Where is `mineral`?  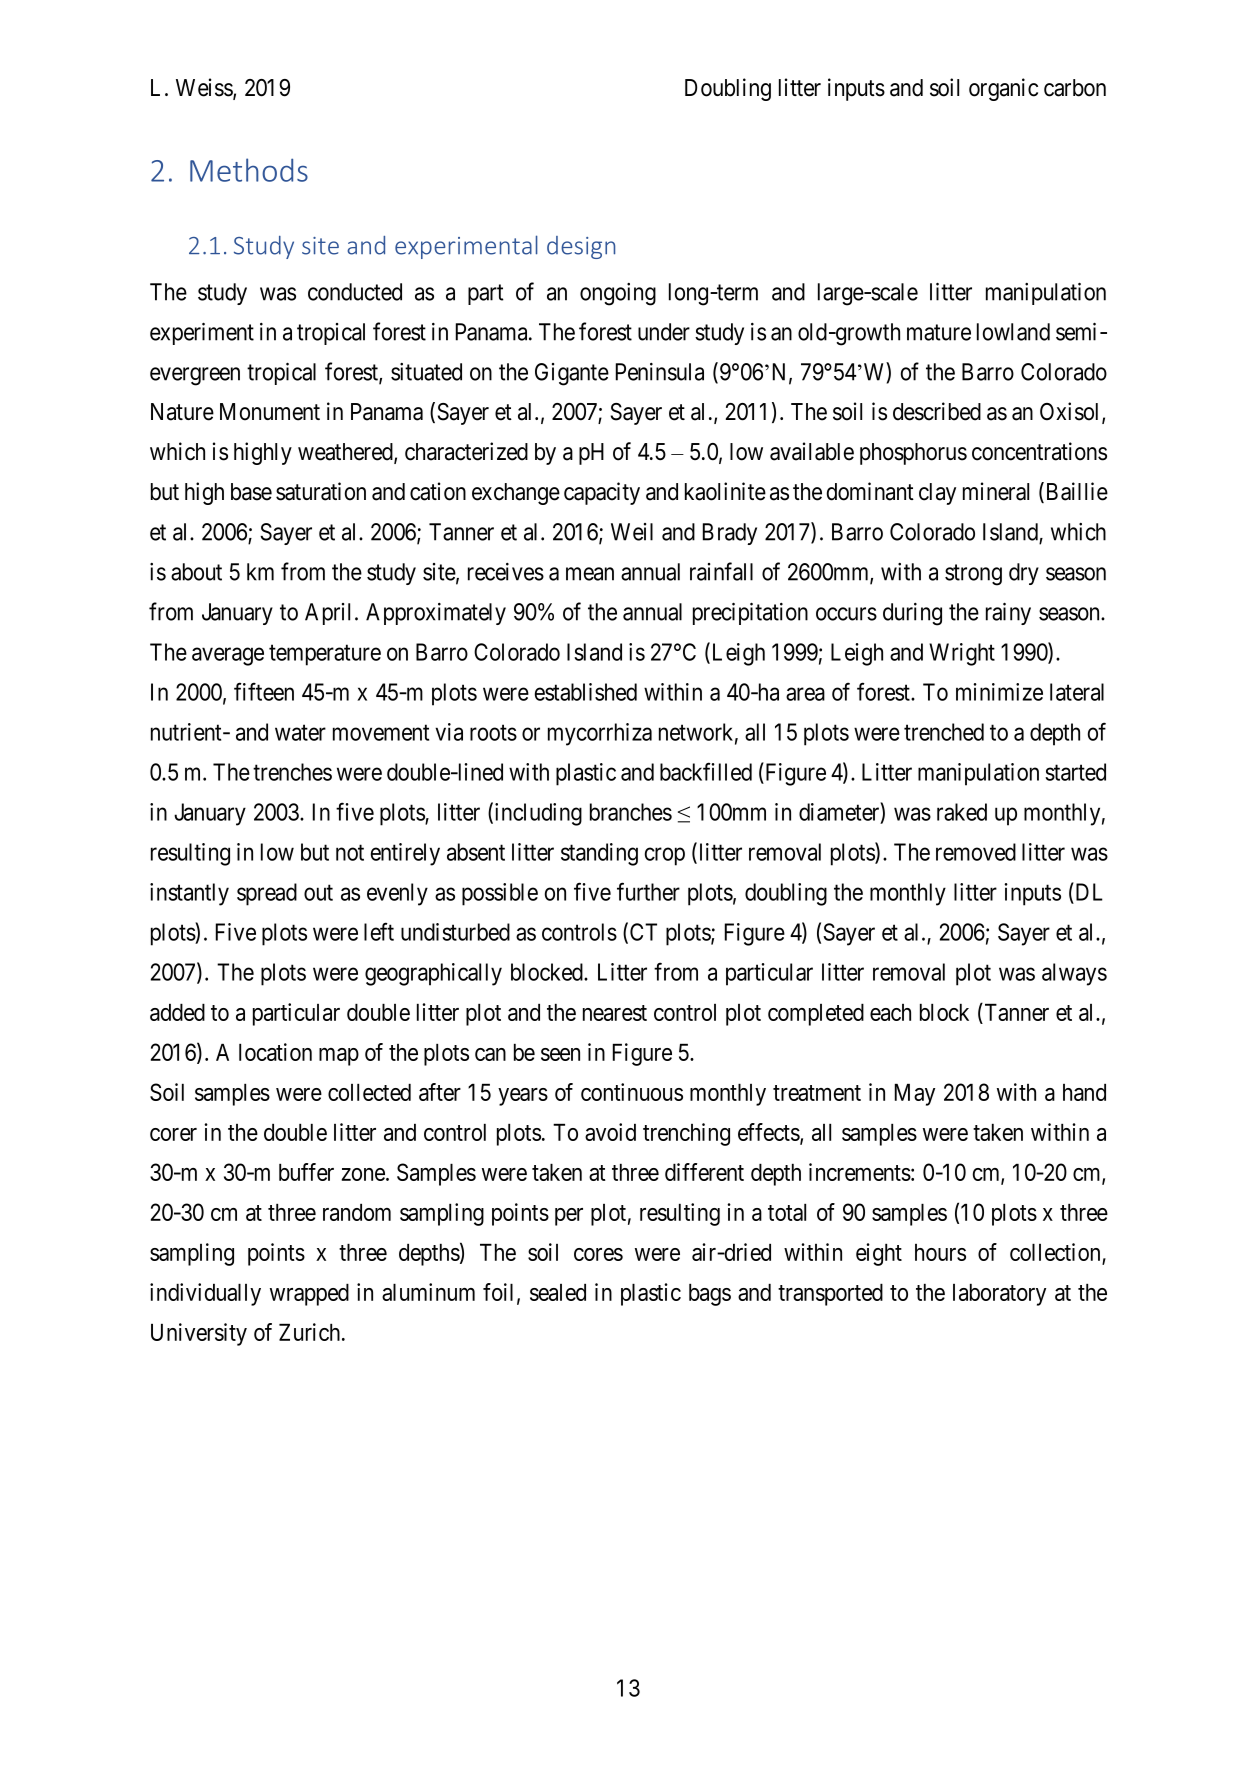
mineral is located at coordinates (996, 491).
